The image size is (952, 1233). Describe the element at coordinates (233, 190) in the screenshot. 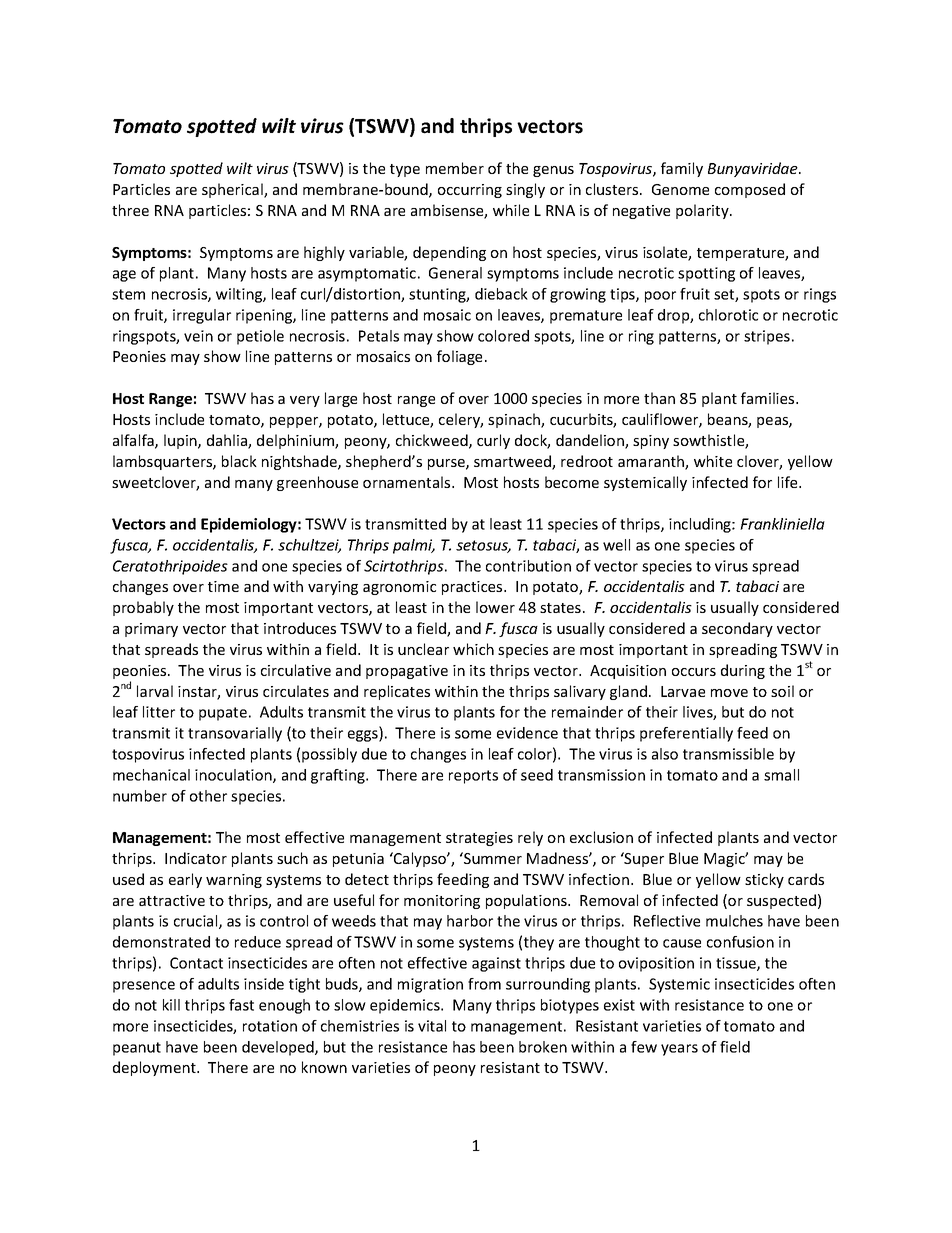

I see `spherical` at that location.
